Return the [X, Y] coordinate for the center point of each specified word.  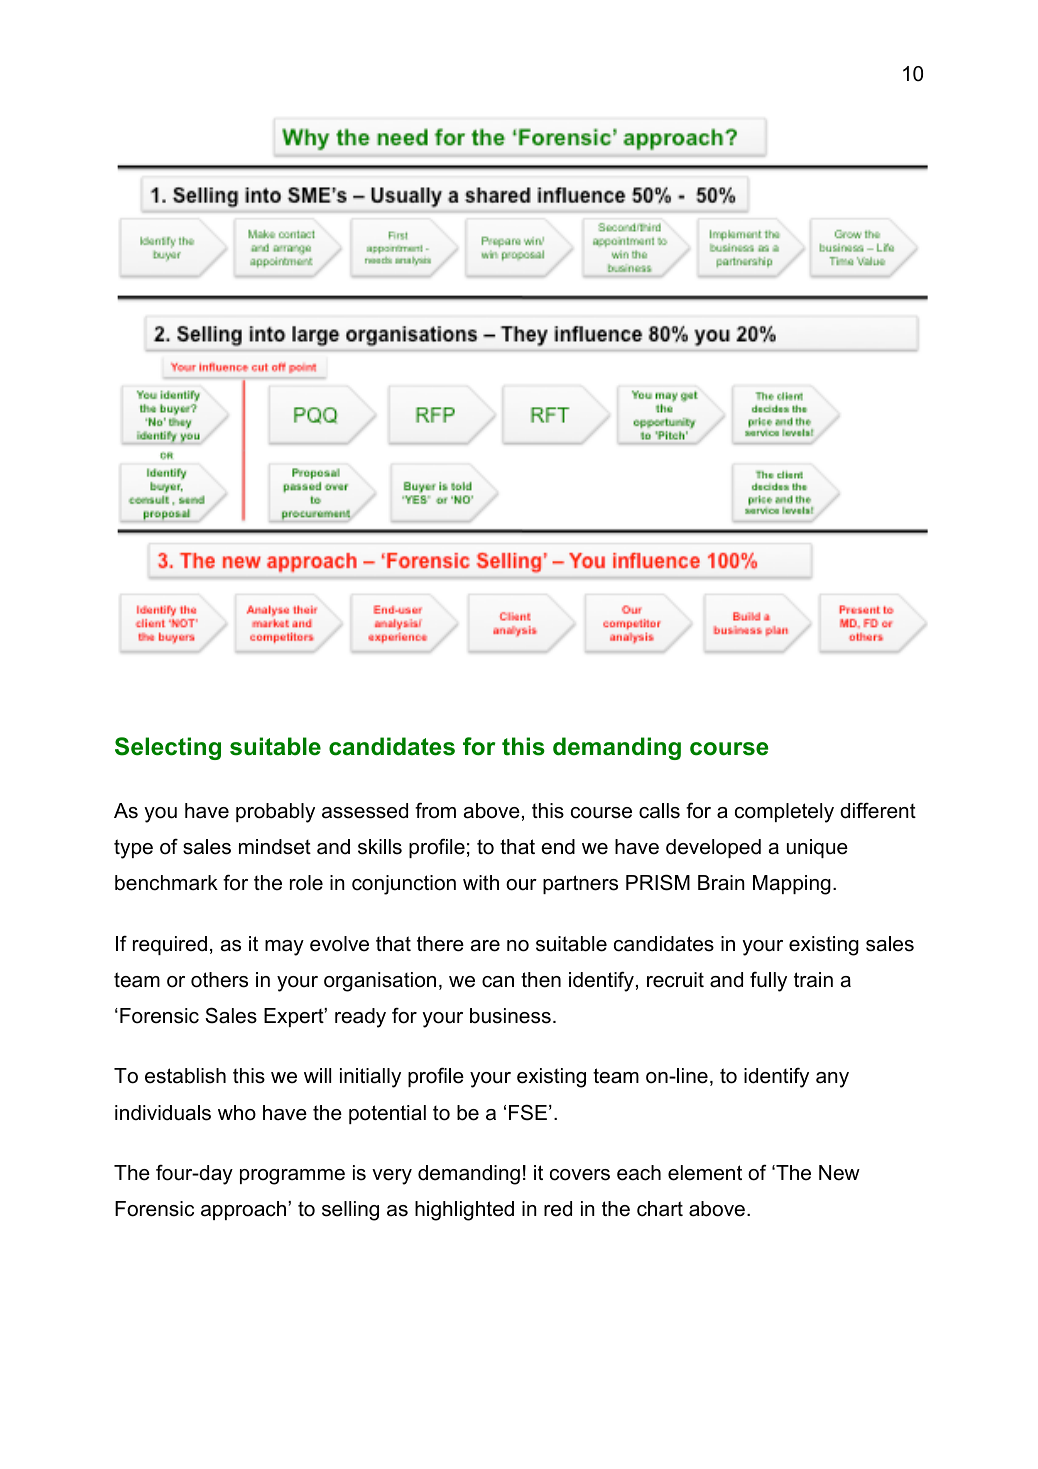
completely [784, 813]
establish [185, 1076]
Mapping [792, 885]
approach [245, 1210]
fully [768, 982]
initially [370, 1078]
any [832, 1080]
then [541, 980]
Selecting [168, 748]
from [435, 810]
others [219, 980]
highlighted [464, 1211]
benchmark [166, 883]
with [481, 882]
